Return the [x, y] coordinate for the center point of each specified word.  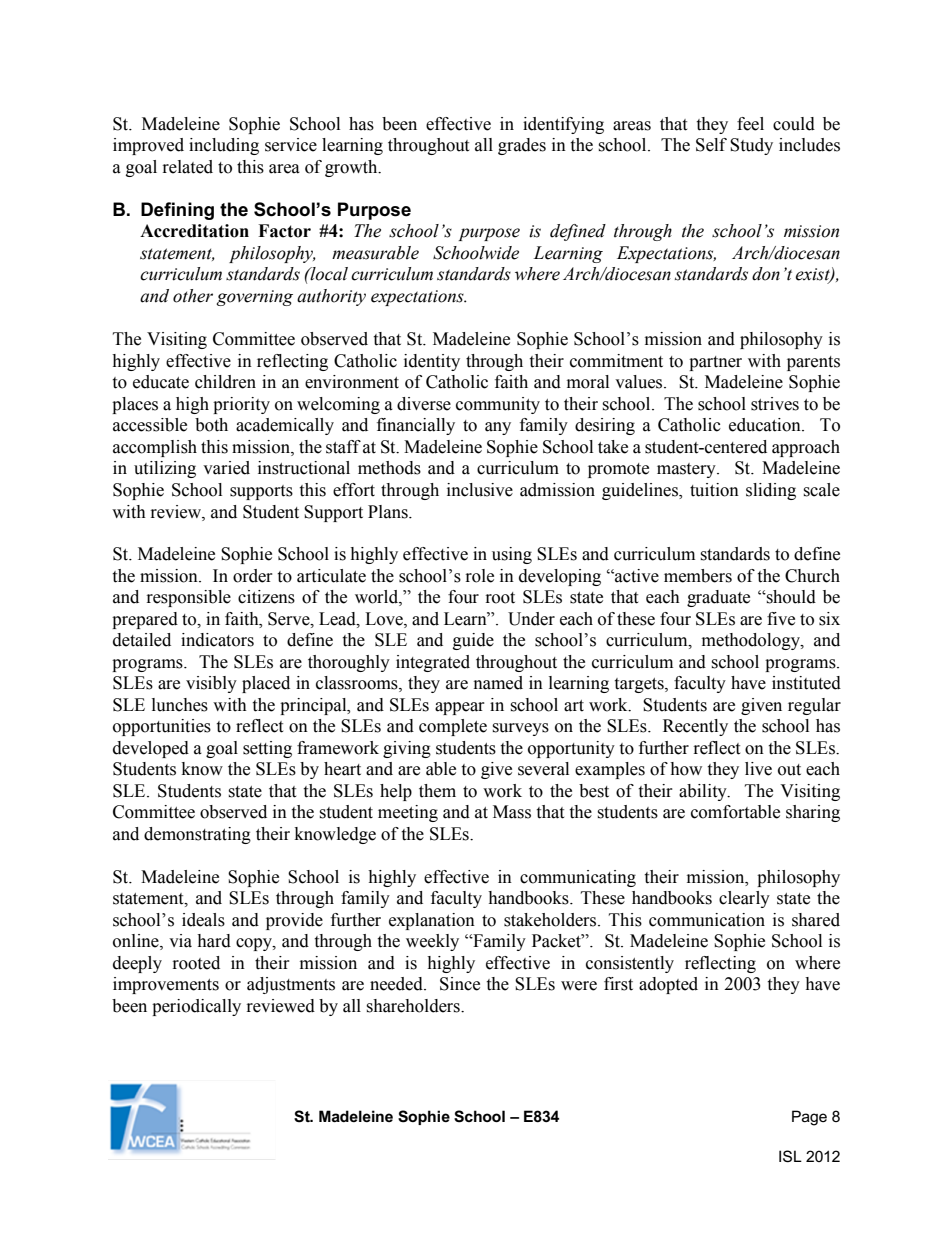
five [781, 619]
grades [522, 146]
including [224, 146]
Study [751, 146]
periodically [196, 1007]
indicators [217, 640]
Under [531, 619]
